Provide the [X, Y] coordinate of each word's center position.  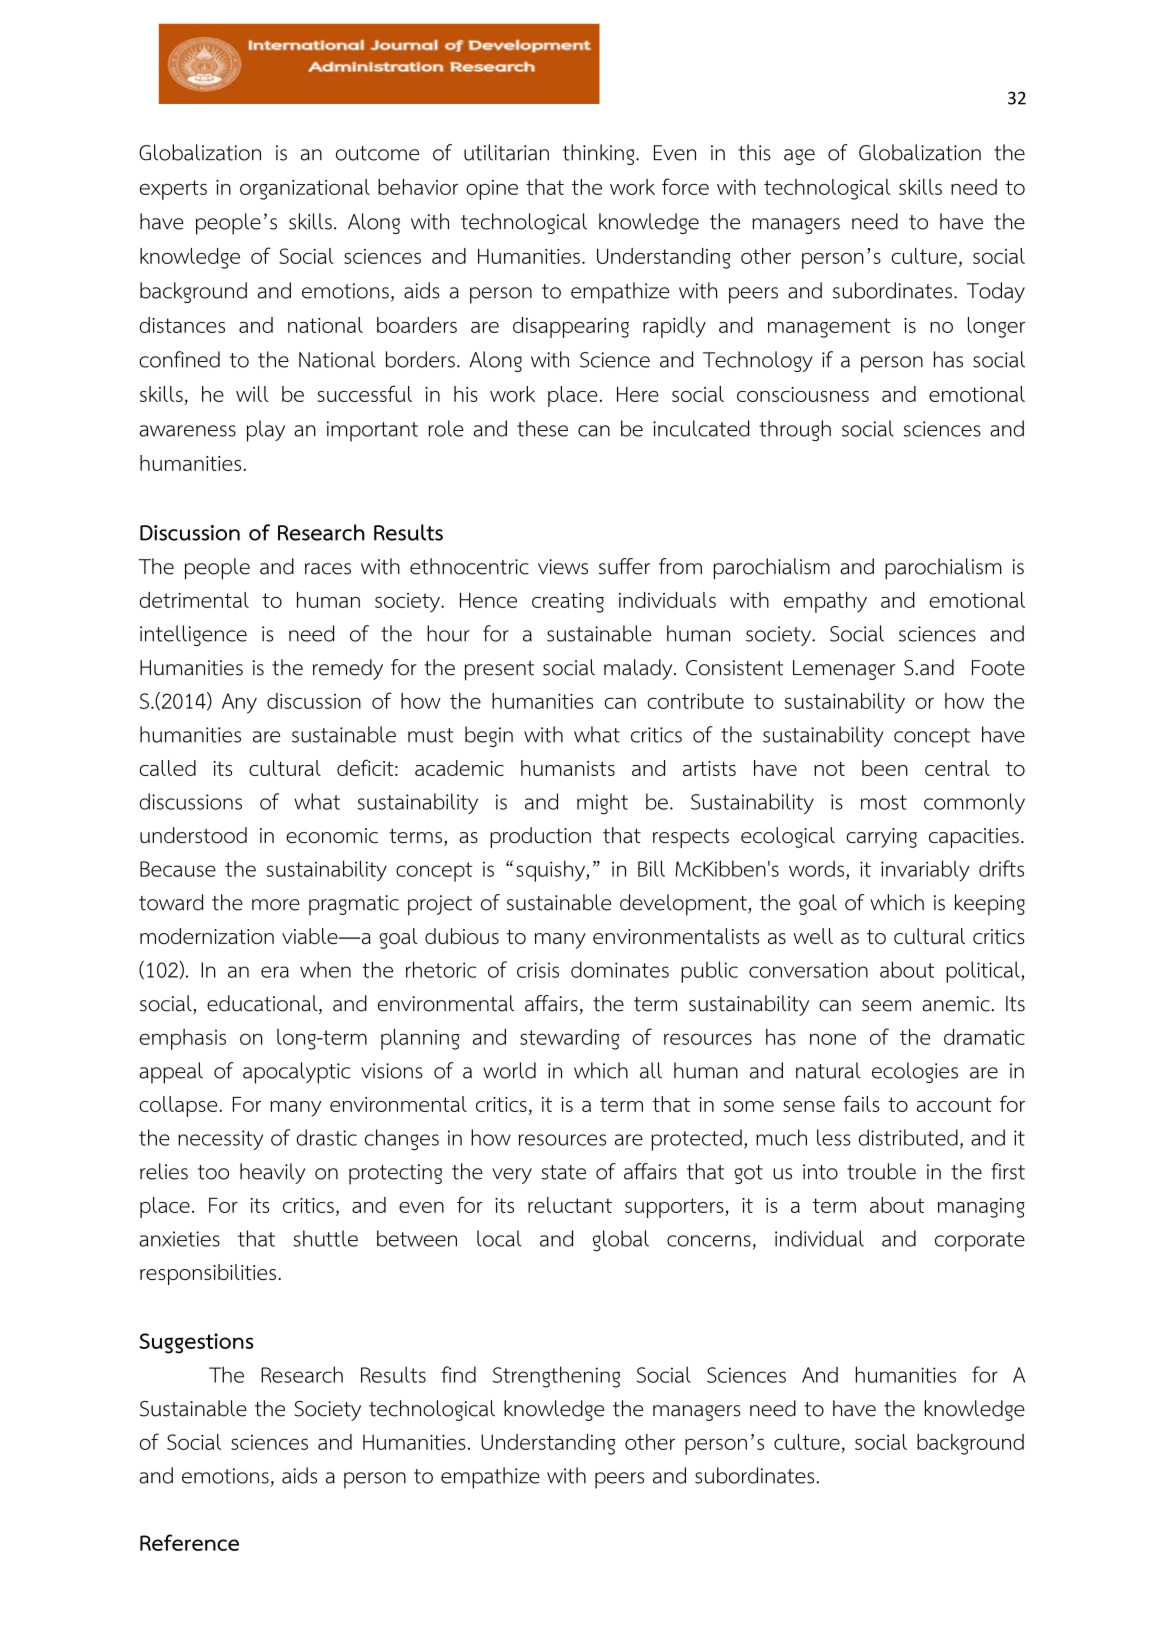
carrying [881, 838]
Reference [189, 1542]
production [540, 837]
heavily [272, 1173]
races [328, 569]
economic [332, 836]
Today [996, 292]
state [563, 1172]
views [563, 567]
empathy [825, 602]
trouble [881, 1171]
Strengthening [556, 1377]
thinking [600, 154]
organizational [305, 189]
